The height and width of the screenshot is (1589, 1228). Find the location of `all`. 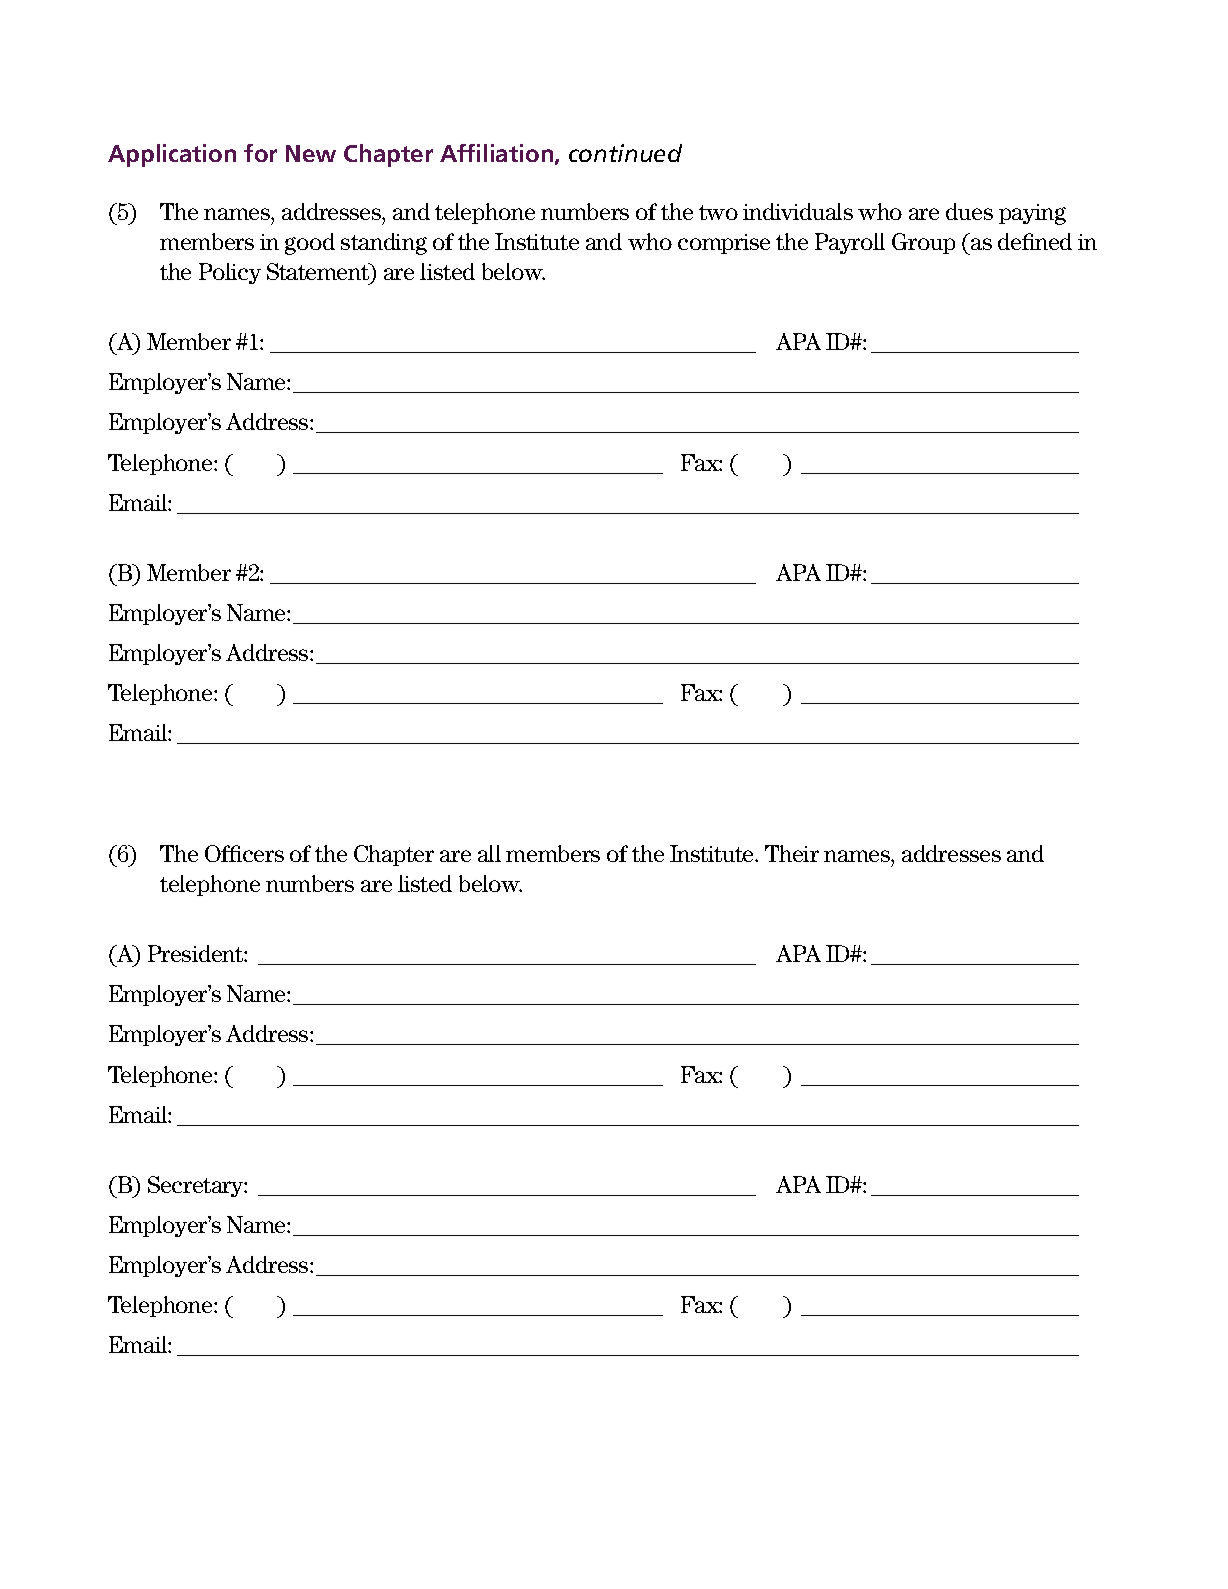

all is located at coordinates (489, 853).
